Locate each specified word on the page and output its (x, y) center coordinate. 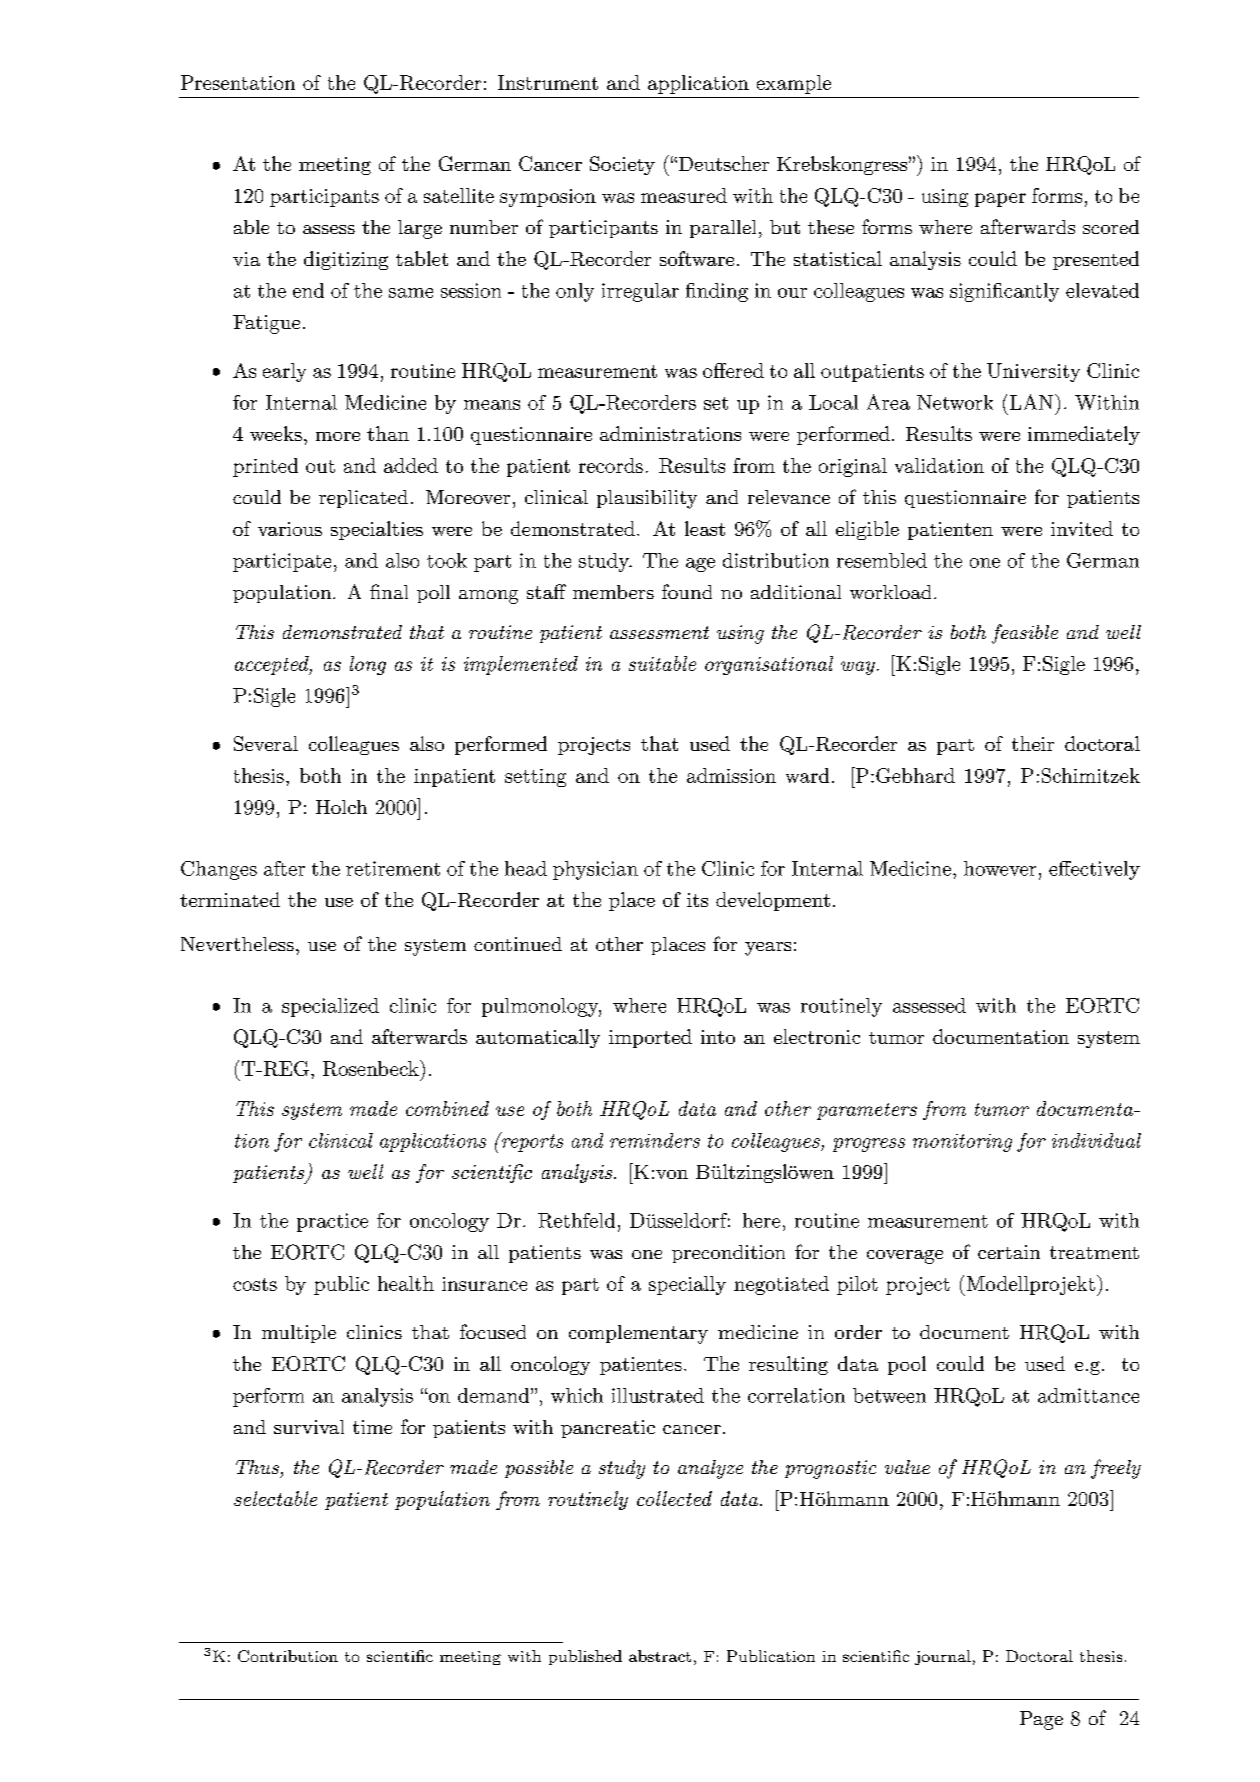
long (368, 665)
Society (622, 165)
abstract (660, 1656)
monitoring (962, 1143)
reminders (655, 1140)
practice (332, 1222)
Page (1041, 1720)
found (687, 591)
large (420, 229)
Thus (257, 1467)
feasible (1025, 634)
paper (1000, 200)
